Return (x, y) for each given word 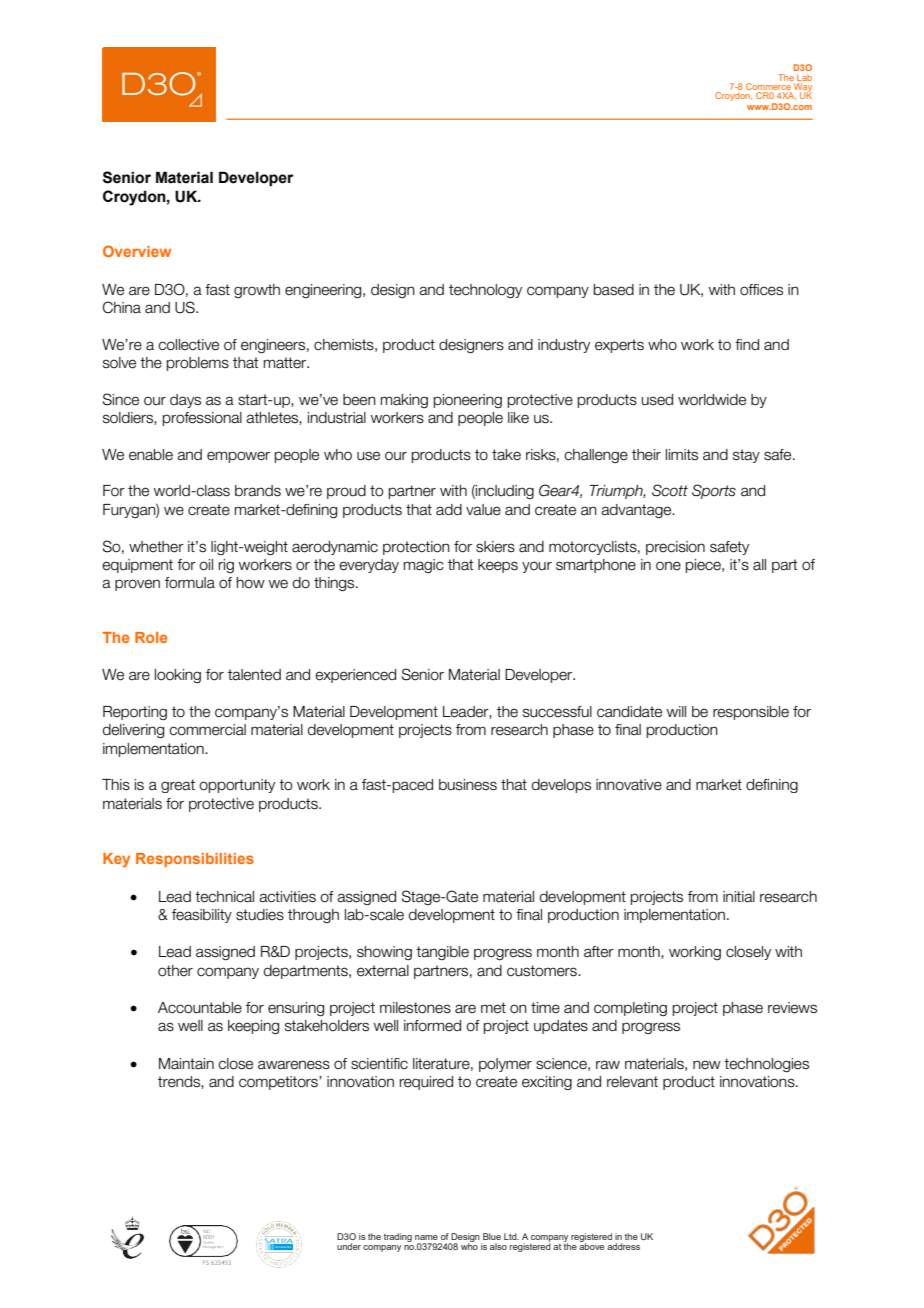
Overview (137, 251)
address (623, 1246)
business (468, 785)
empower (238, 457)
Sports (714, 491)
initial (739, 897)
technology (485, 291)
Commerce (769, 88)
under (349, 1246)
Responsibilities (195, 860)
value (483, 510)
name (426, 1237)
